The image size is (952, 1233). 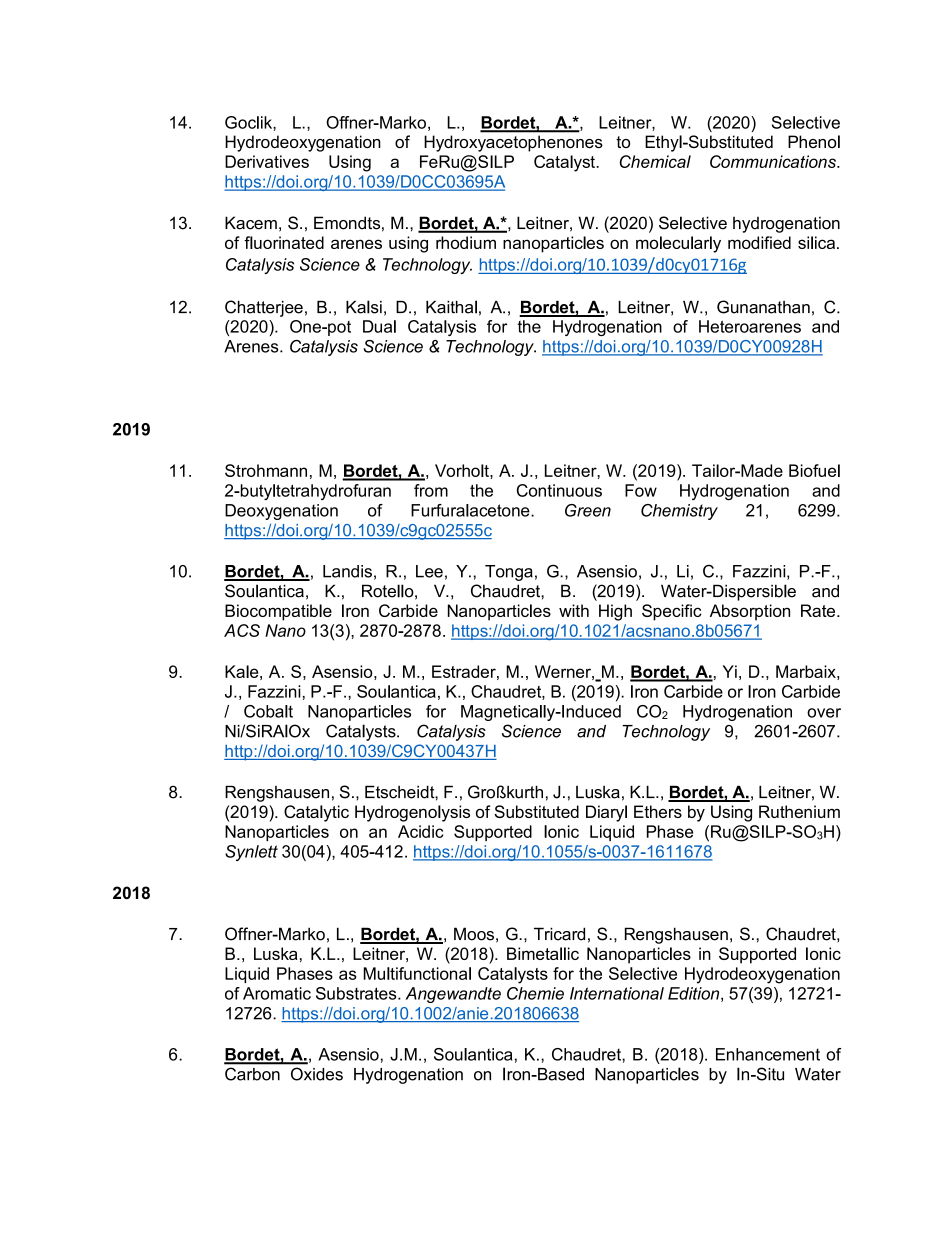 What do you see at coordinates (431, 490) in the screenshot?
I see `from` at bounding box center [431, 490].
